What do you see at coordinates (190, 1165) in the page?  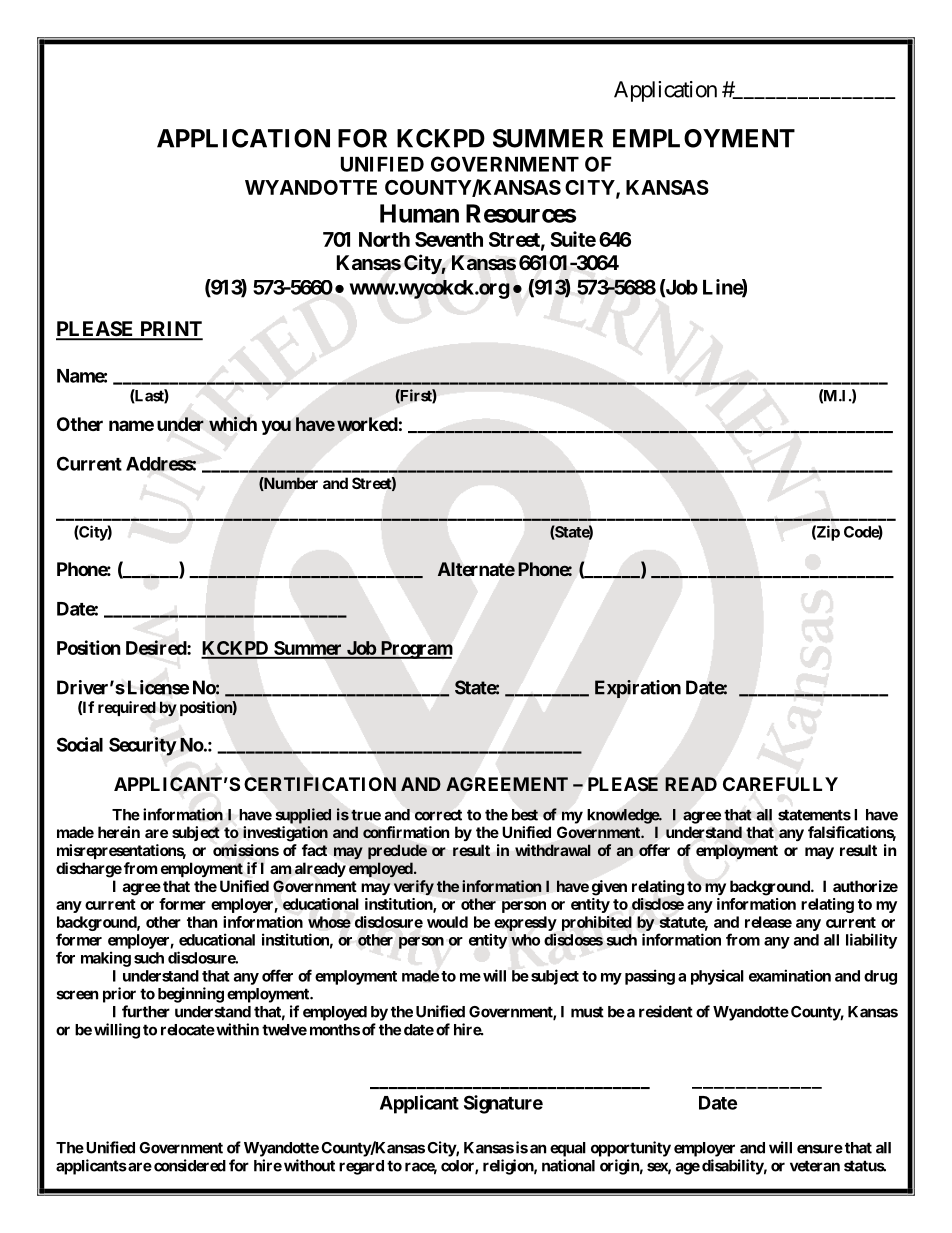 I see `considered` at bounding box center [190, 1165].
